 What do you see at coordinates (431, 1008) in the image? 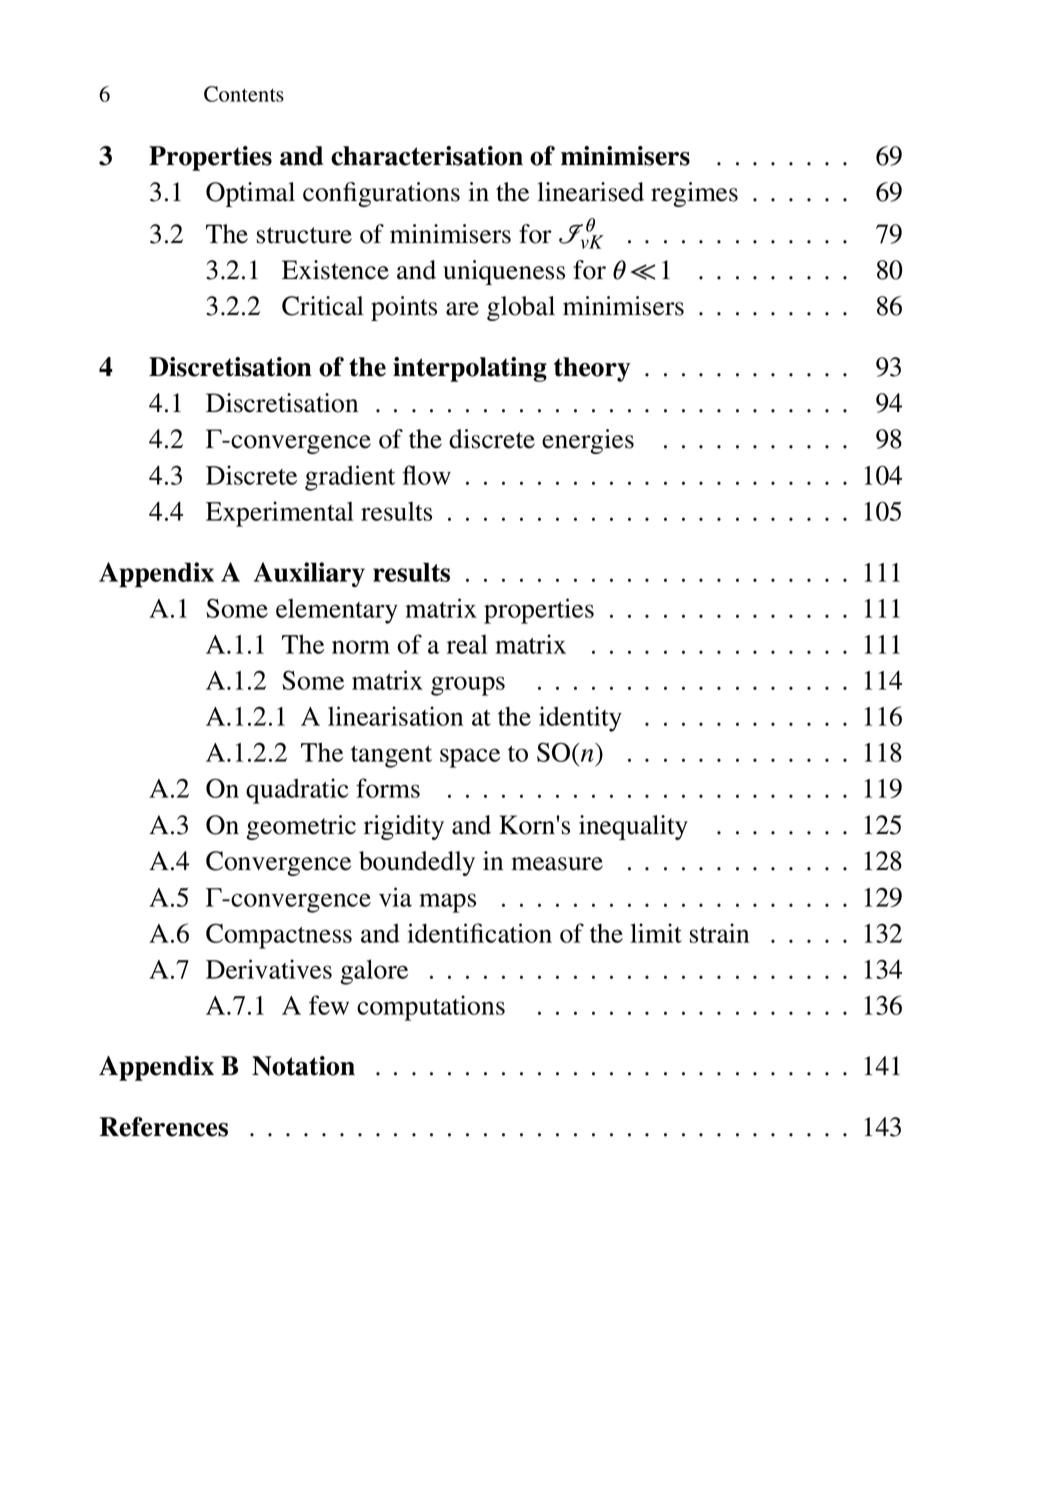
I see `computations` at bounding box center [431, 1008].
